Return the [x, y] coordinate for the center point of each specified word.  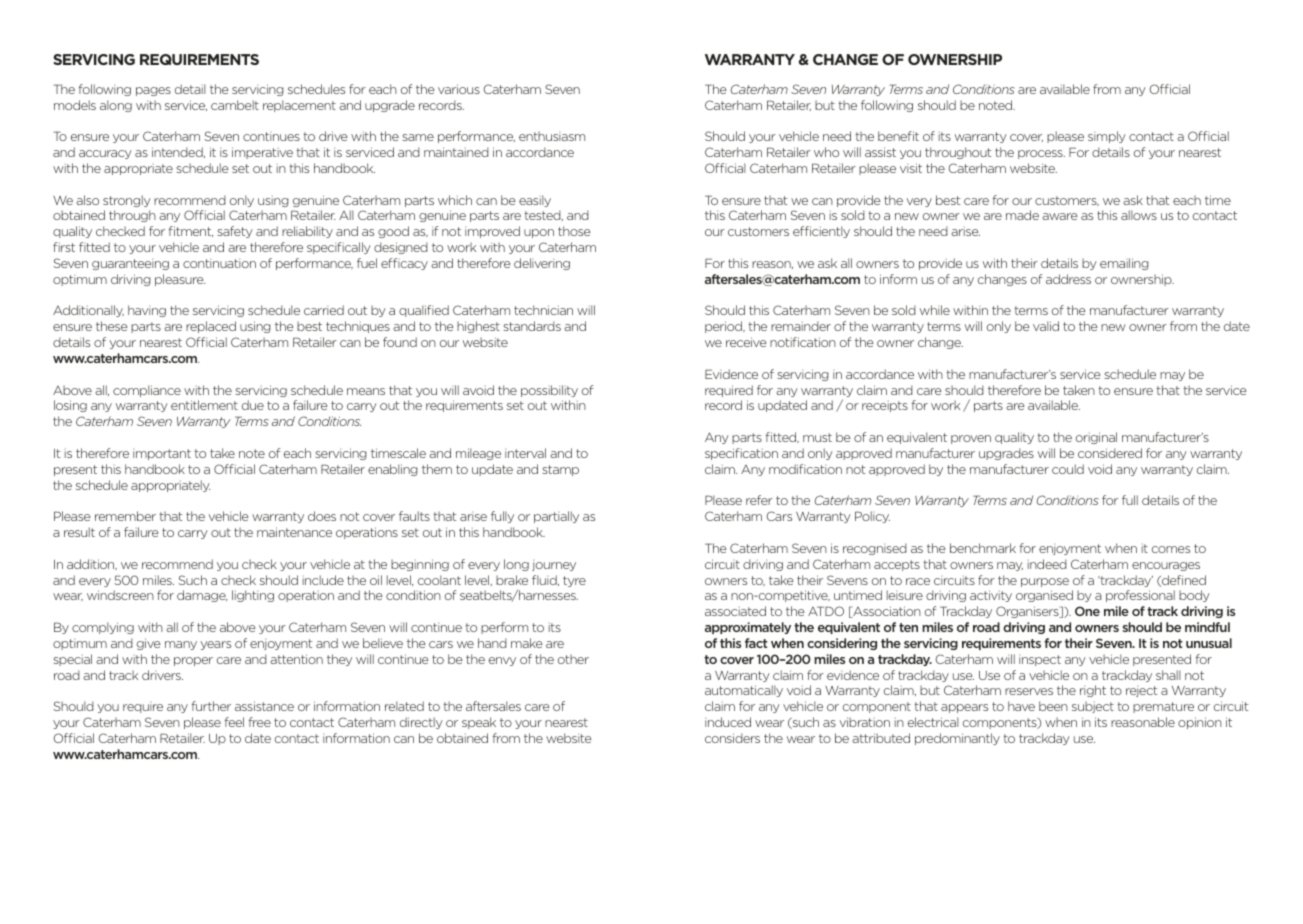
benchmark [983, 548]
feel [234, 722]
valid [1046, 326]
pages [153, 91]
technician [543, 310]
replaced [211, 327]
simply [1107, 137]
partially [556, 517]
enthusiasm [552, 136]
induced [728, 722]
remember [125, 516]
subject [1093, 707]
